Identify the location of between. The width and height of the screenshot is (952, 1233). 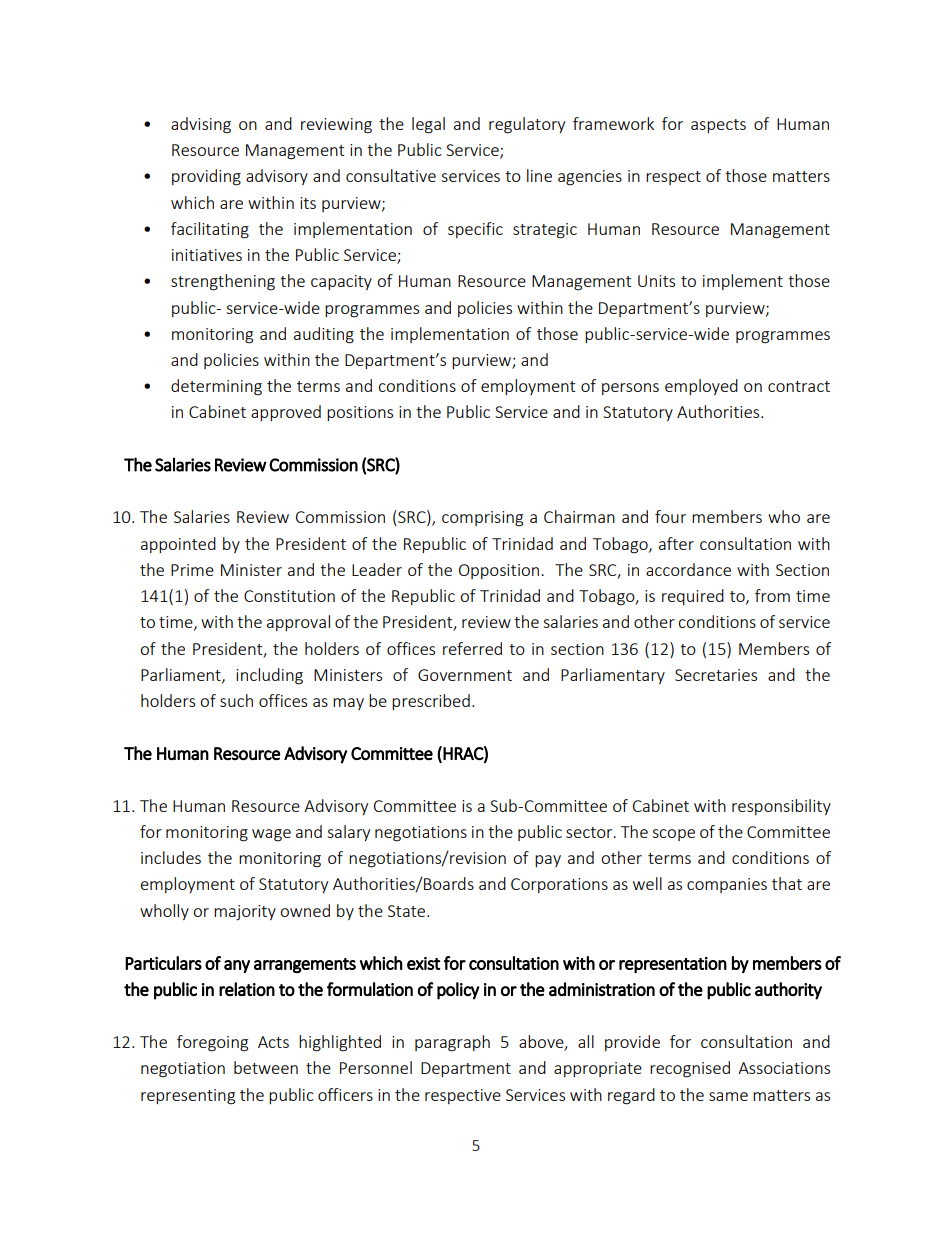
(266, 1067).
